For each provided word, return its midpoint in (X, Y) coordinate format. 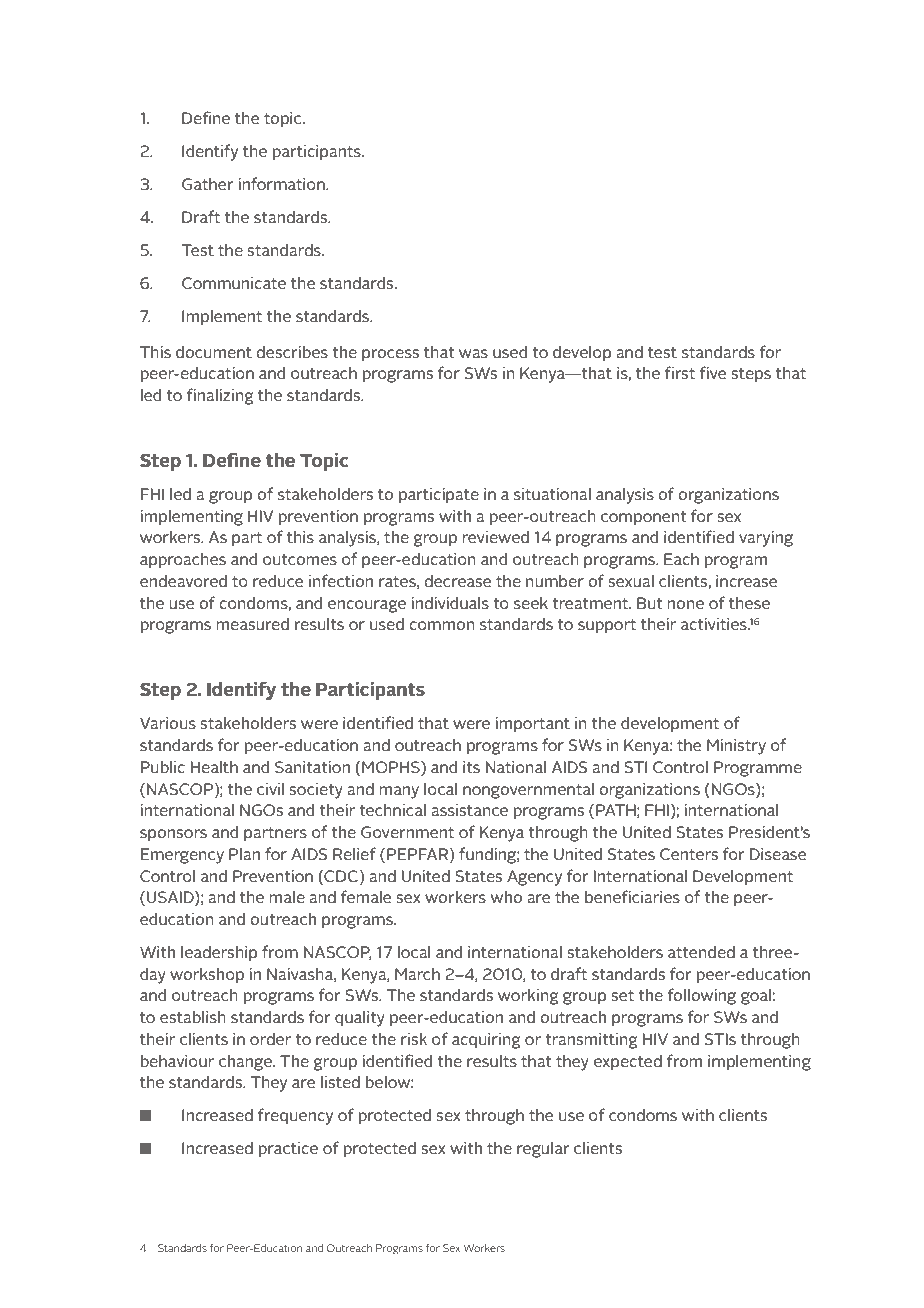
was (473, 353)
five (712, 372)
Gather (207, 183)
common (442, 625)
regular (543, 1149)
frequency (295, 1116)
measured (253, 623)
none (686, 604)
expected (628, 1062)
